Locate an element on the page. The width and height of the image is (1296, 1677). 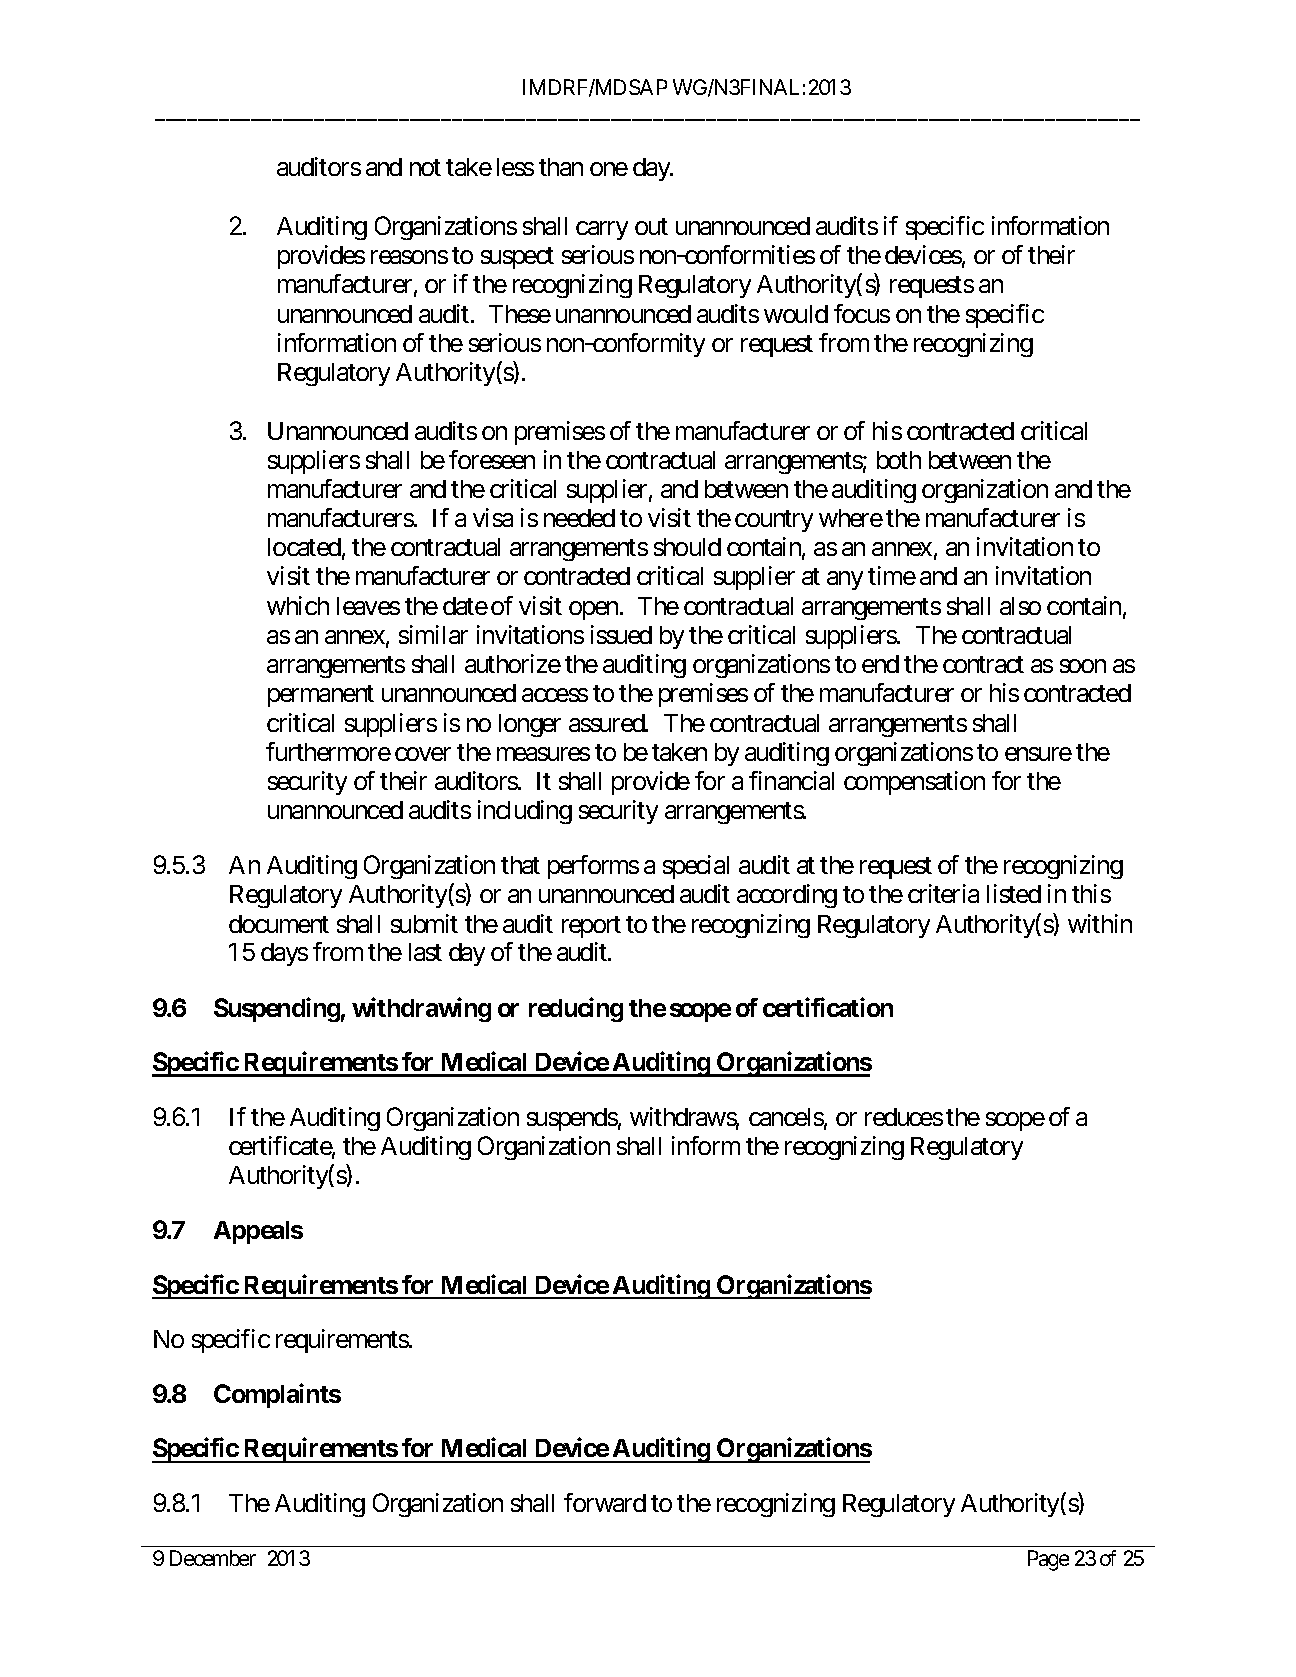
December is located at coordinates (213, 1558).
